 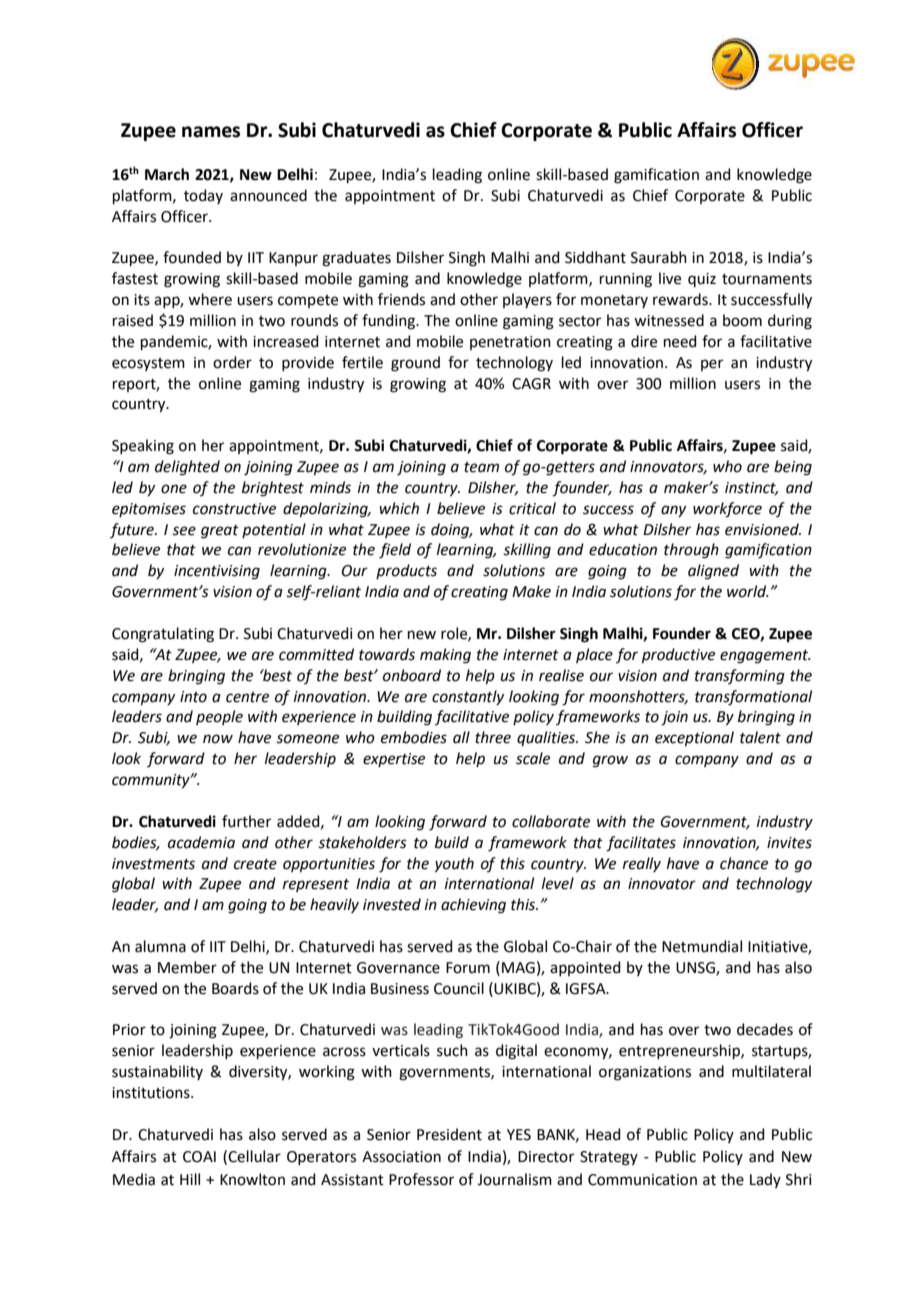 What do you see at coordinates (255, 864) in the screenshot?
I see `create` at bounding box center [255, 864].
